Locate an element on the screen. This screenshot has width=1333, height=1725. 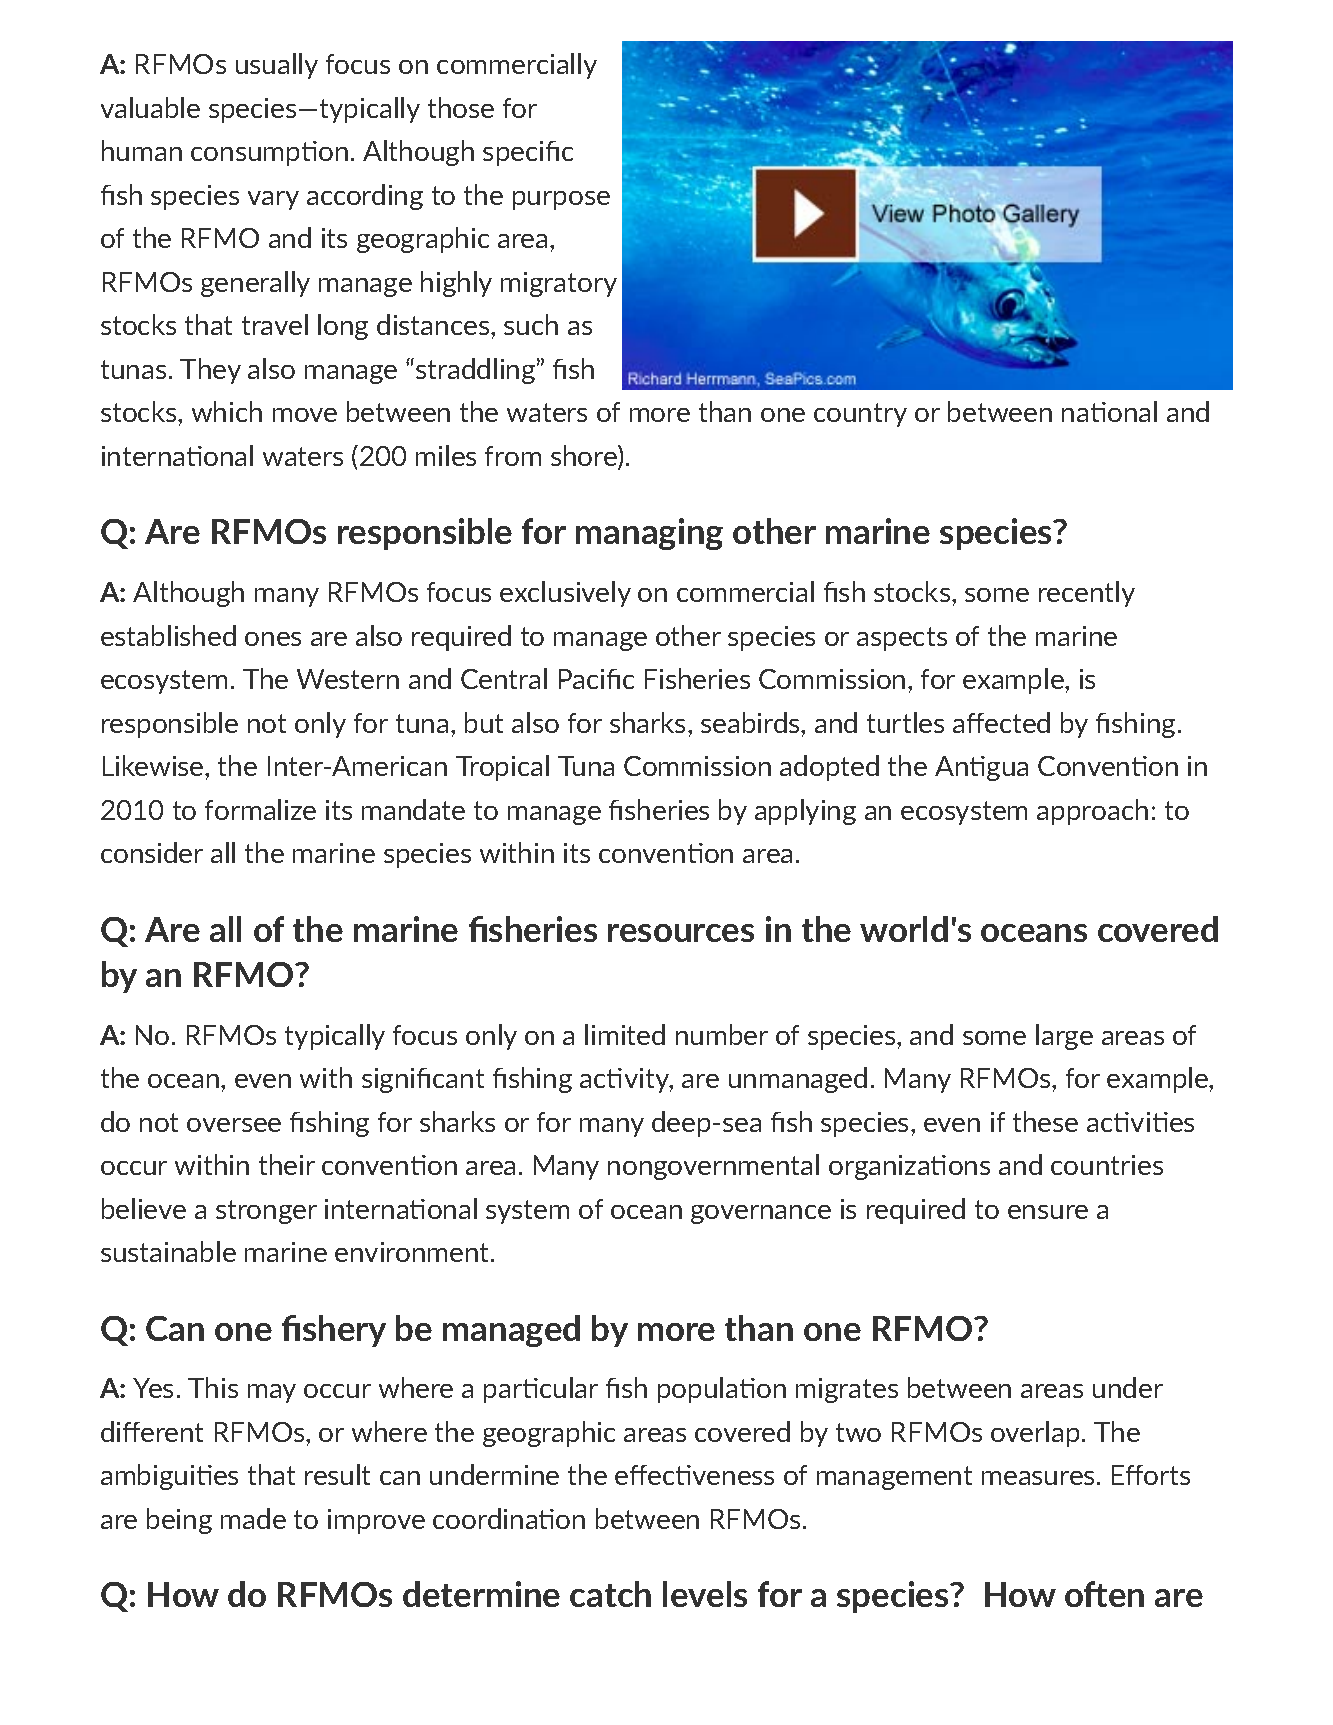
resources is located at coordinates (681, 933).
